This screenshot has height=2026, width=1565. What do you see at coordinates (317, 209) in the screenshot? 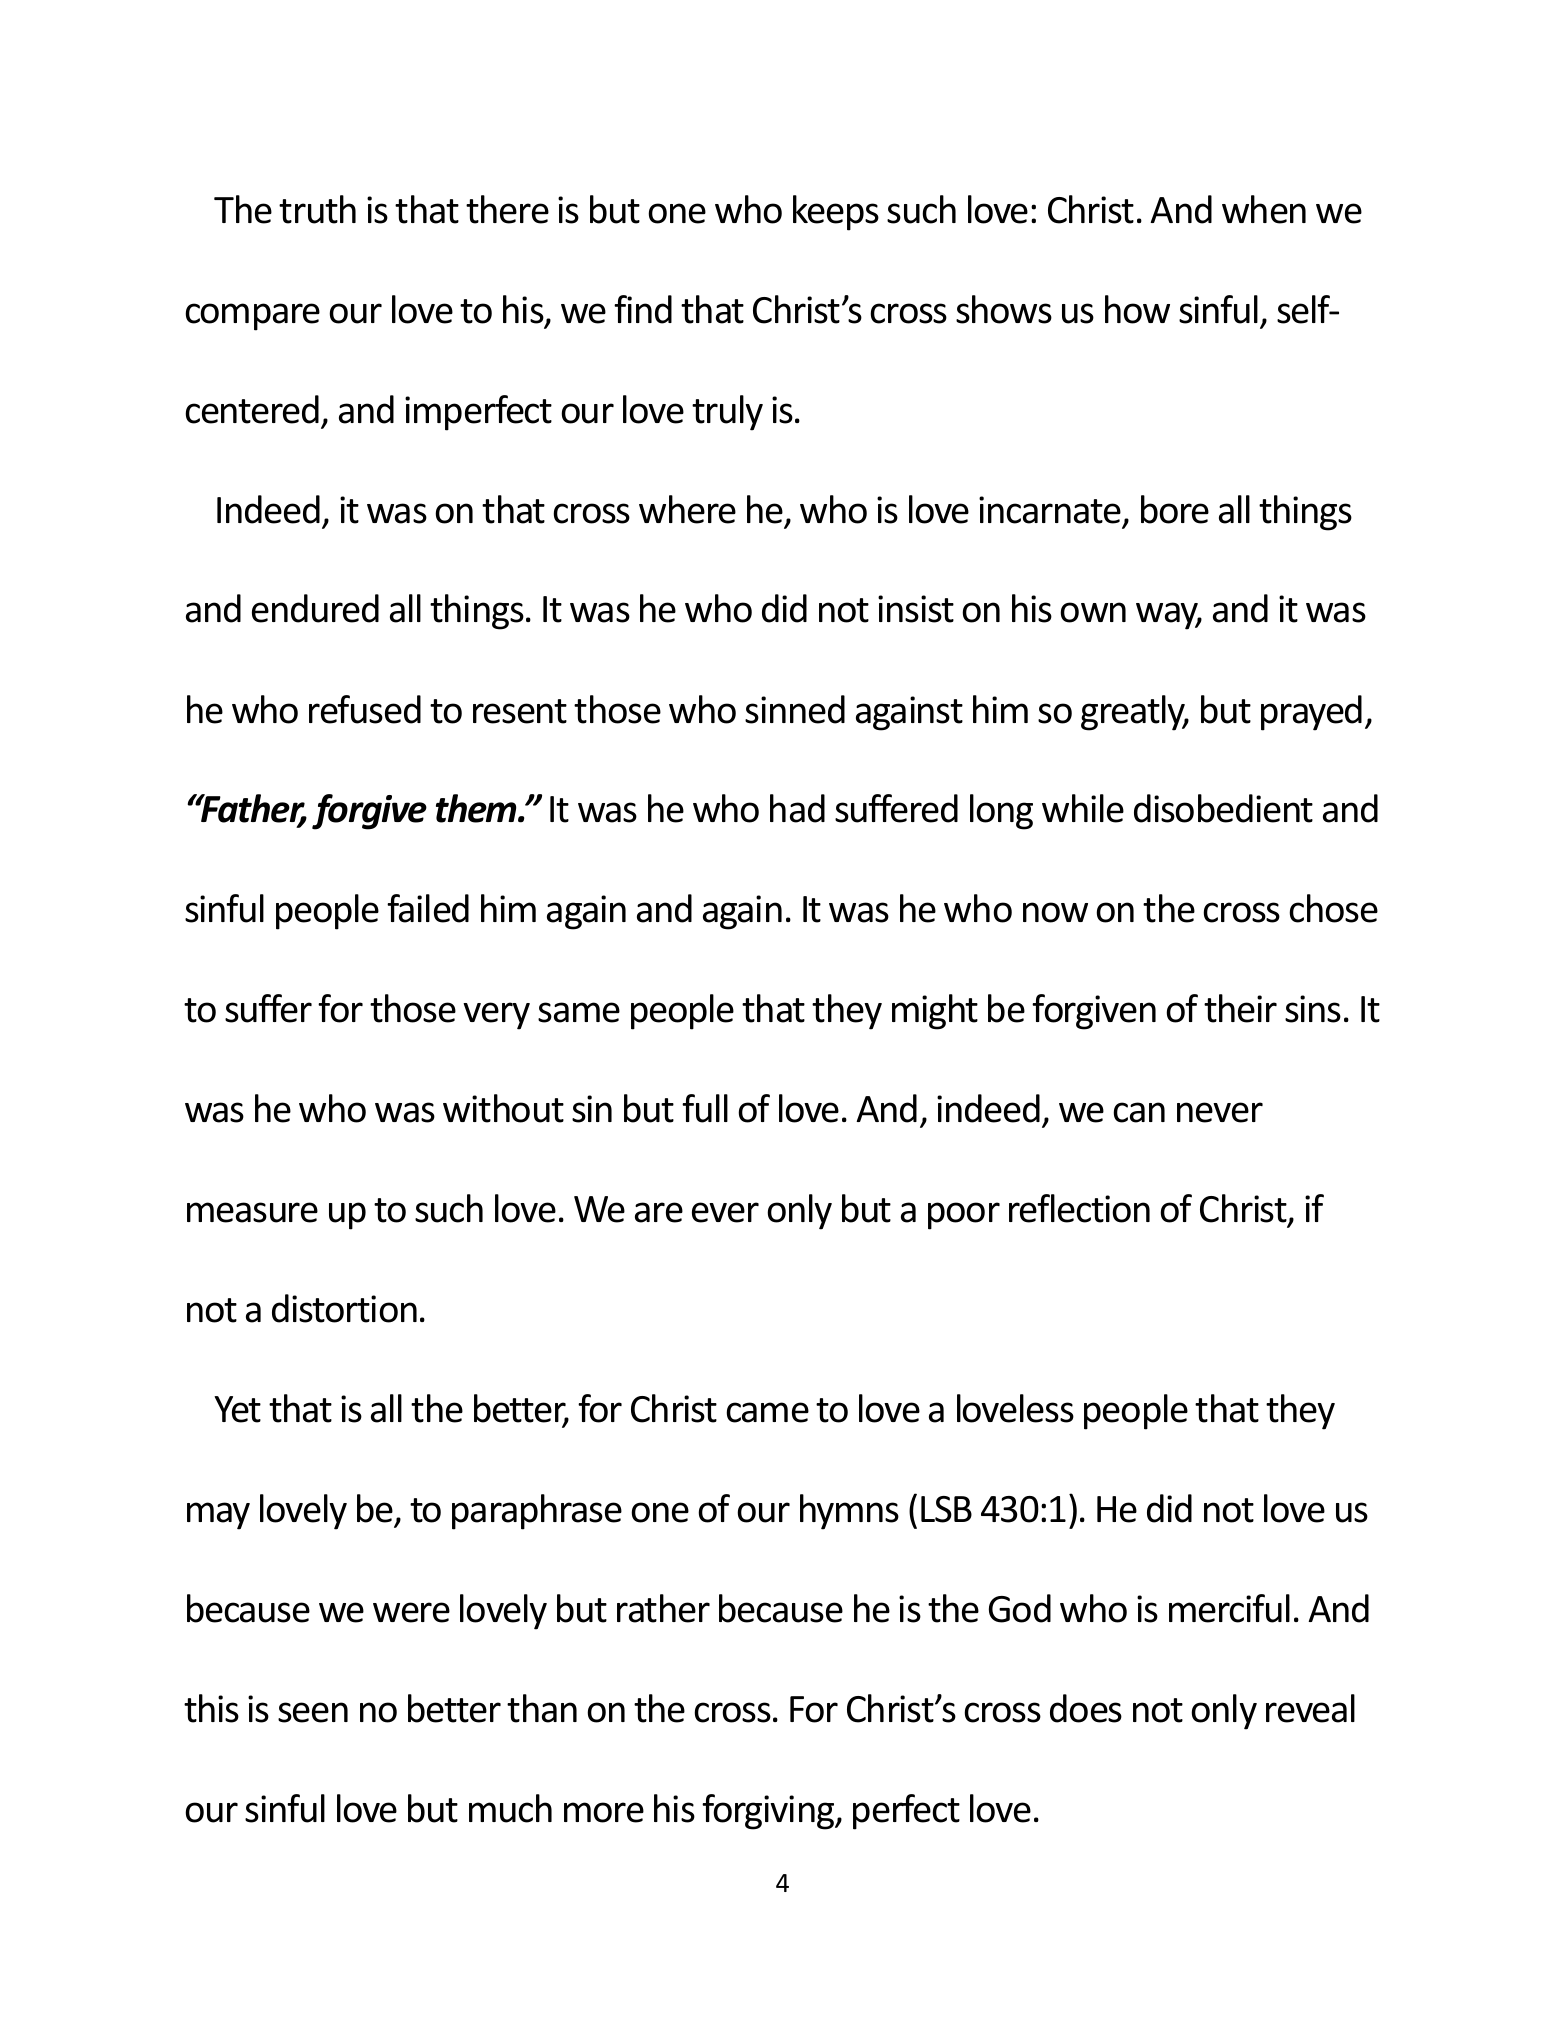
I see `truth` at bounding box center [317, 209].
